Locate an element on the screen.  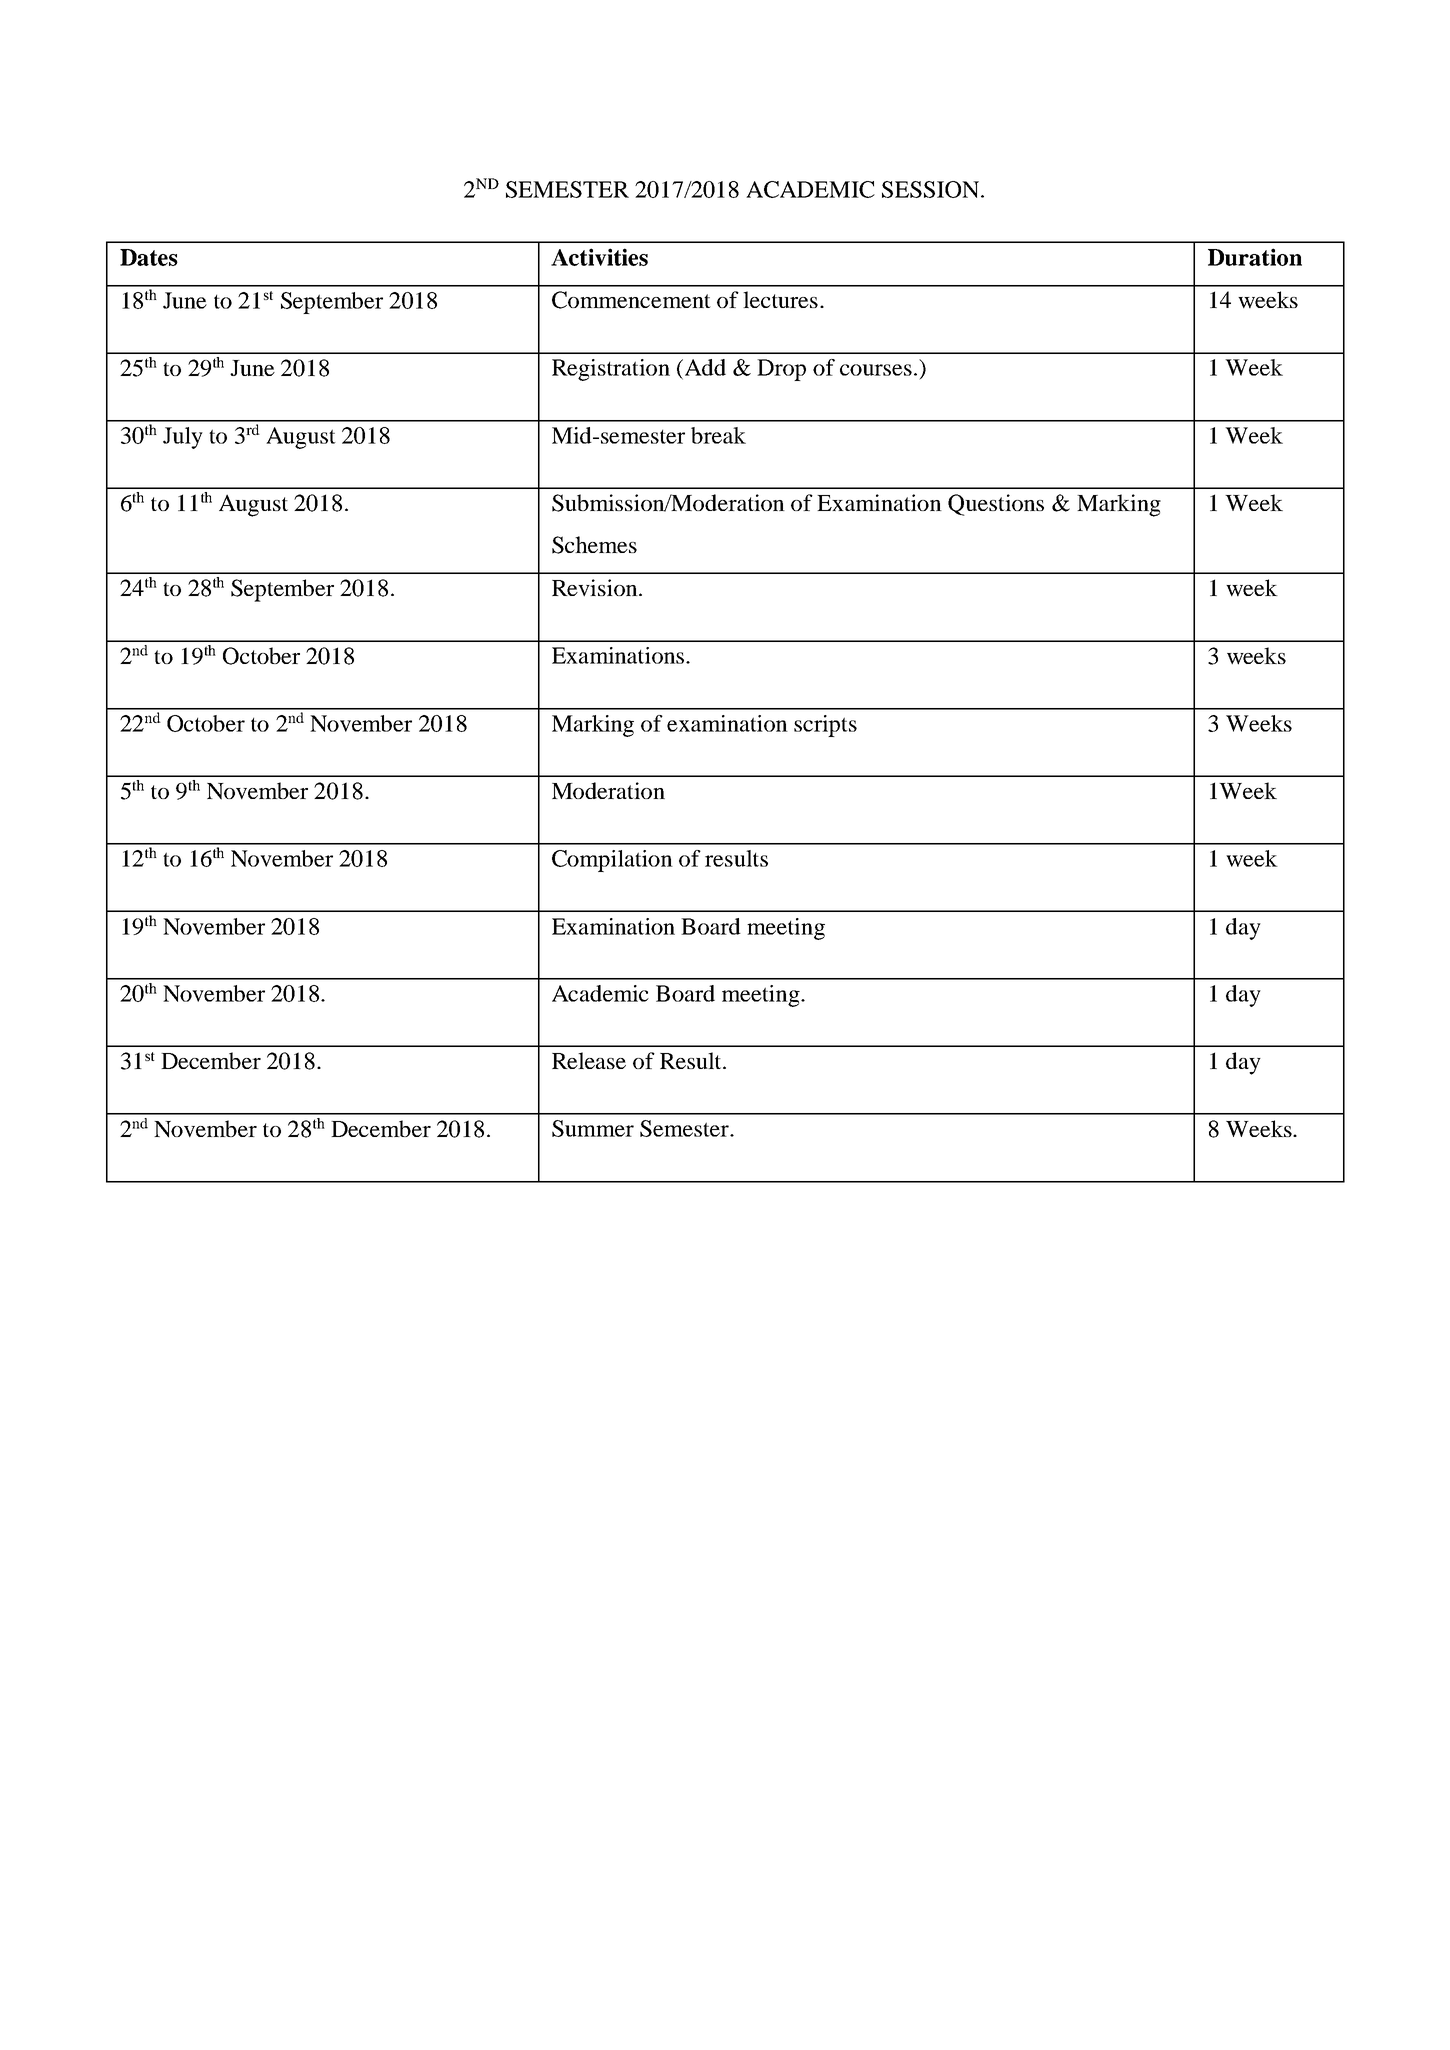
Revision is located at coordinates (596, 587).
